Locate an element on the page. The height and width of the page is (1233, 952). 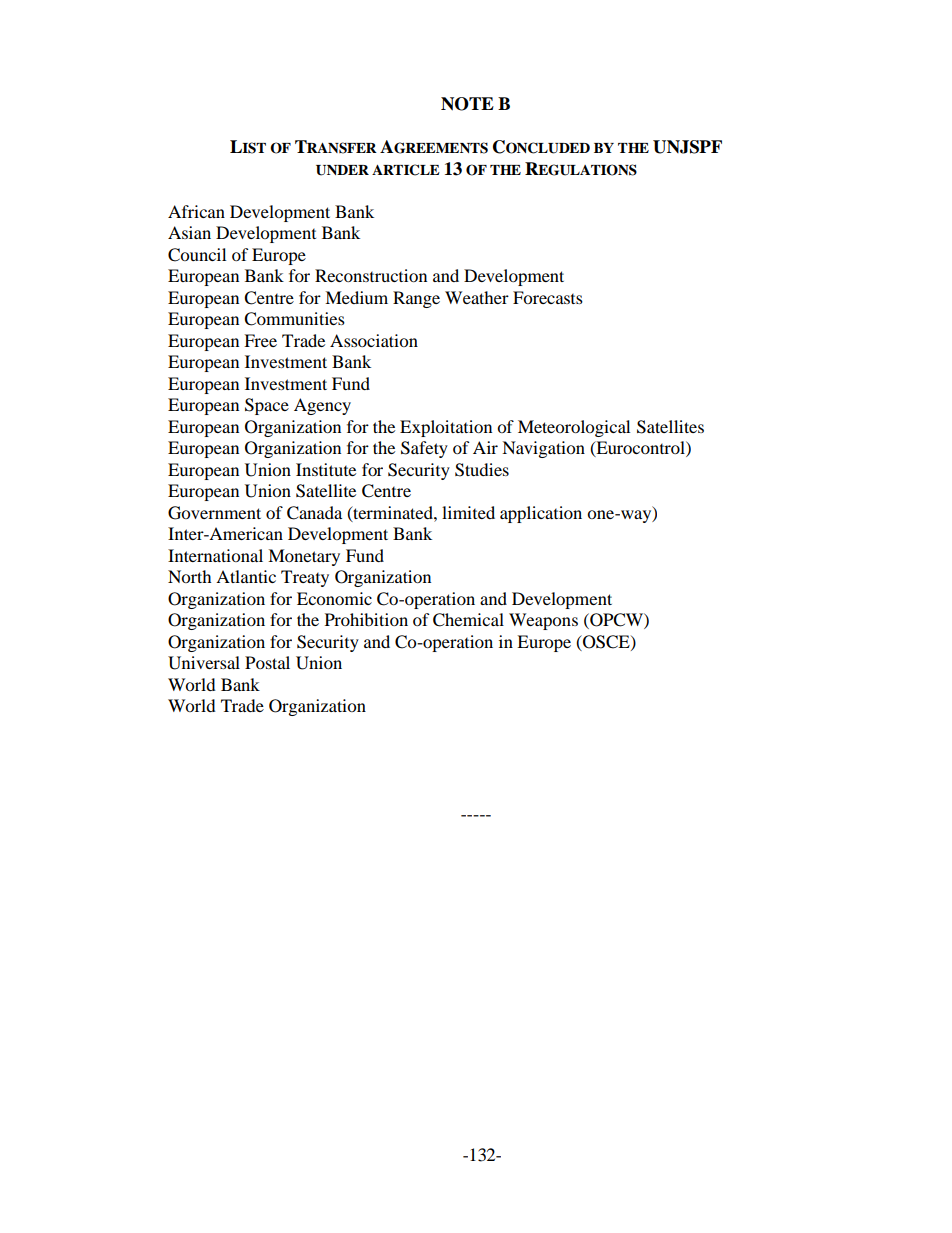
Weapons is located at coordinates (543, 621).
